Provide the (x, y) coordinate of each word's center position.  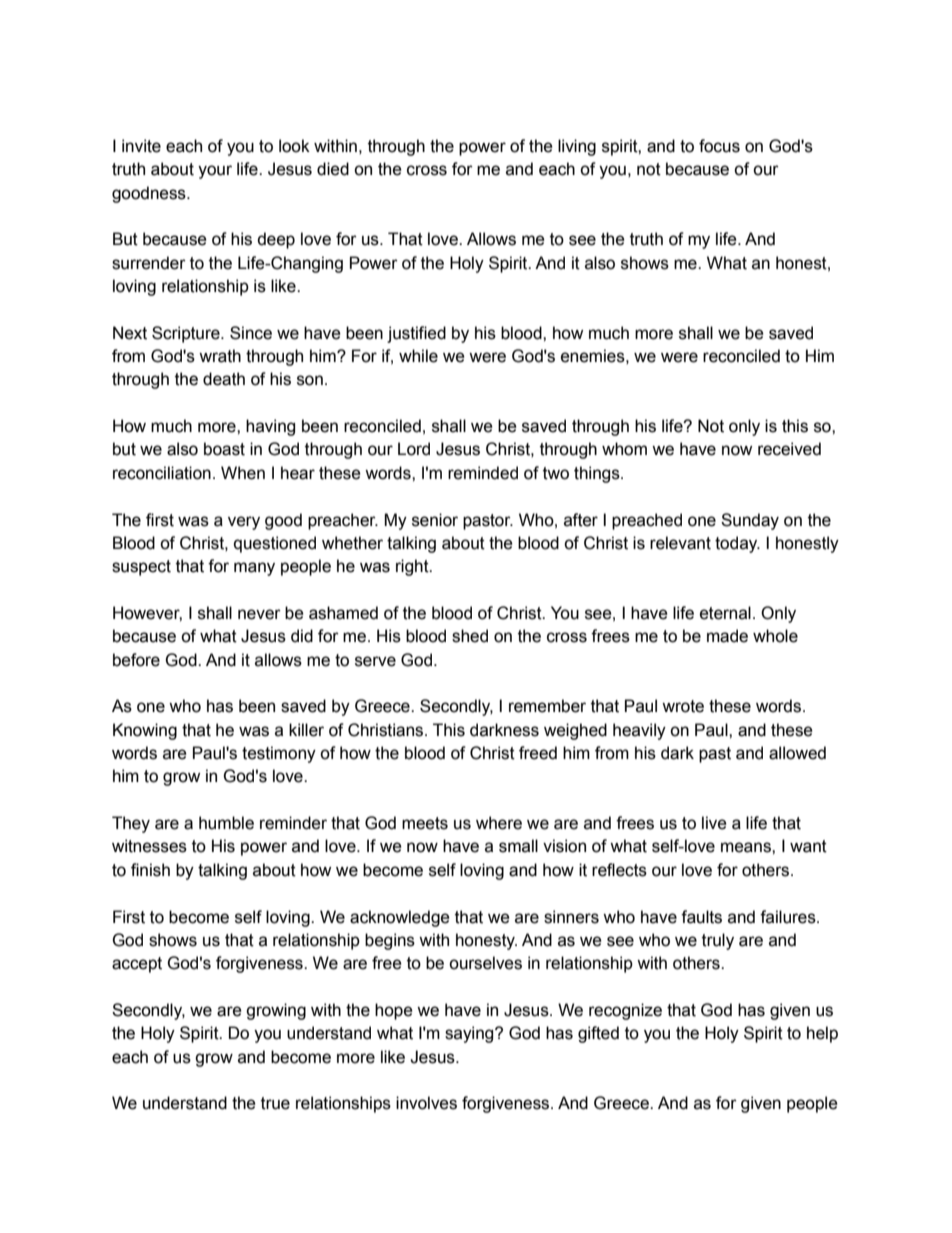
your (215, 172)
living (577, 147)
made (727, 636)
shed (470, 636)
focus (719, 146)
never (259, 614)
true (275, 1103)
